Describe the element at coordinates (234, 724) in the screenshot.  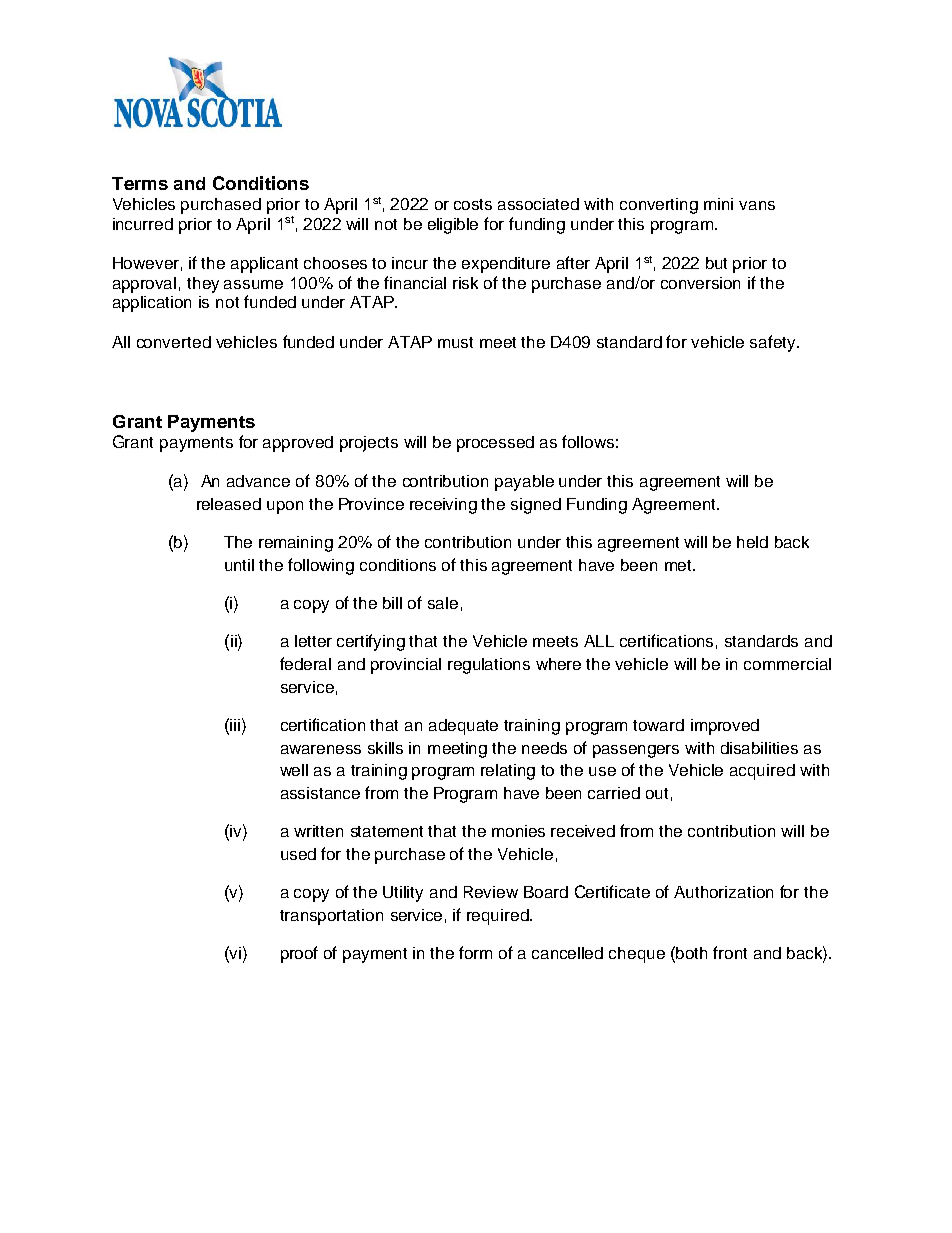
I see `iii` at that location.
